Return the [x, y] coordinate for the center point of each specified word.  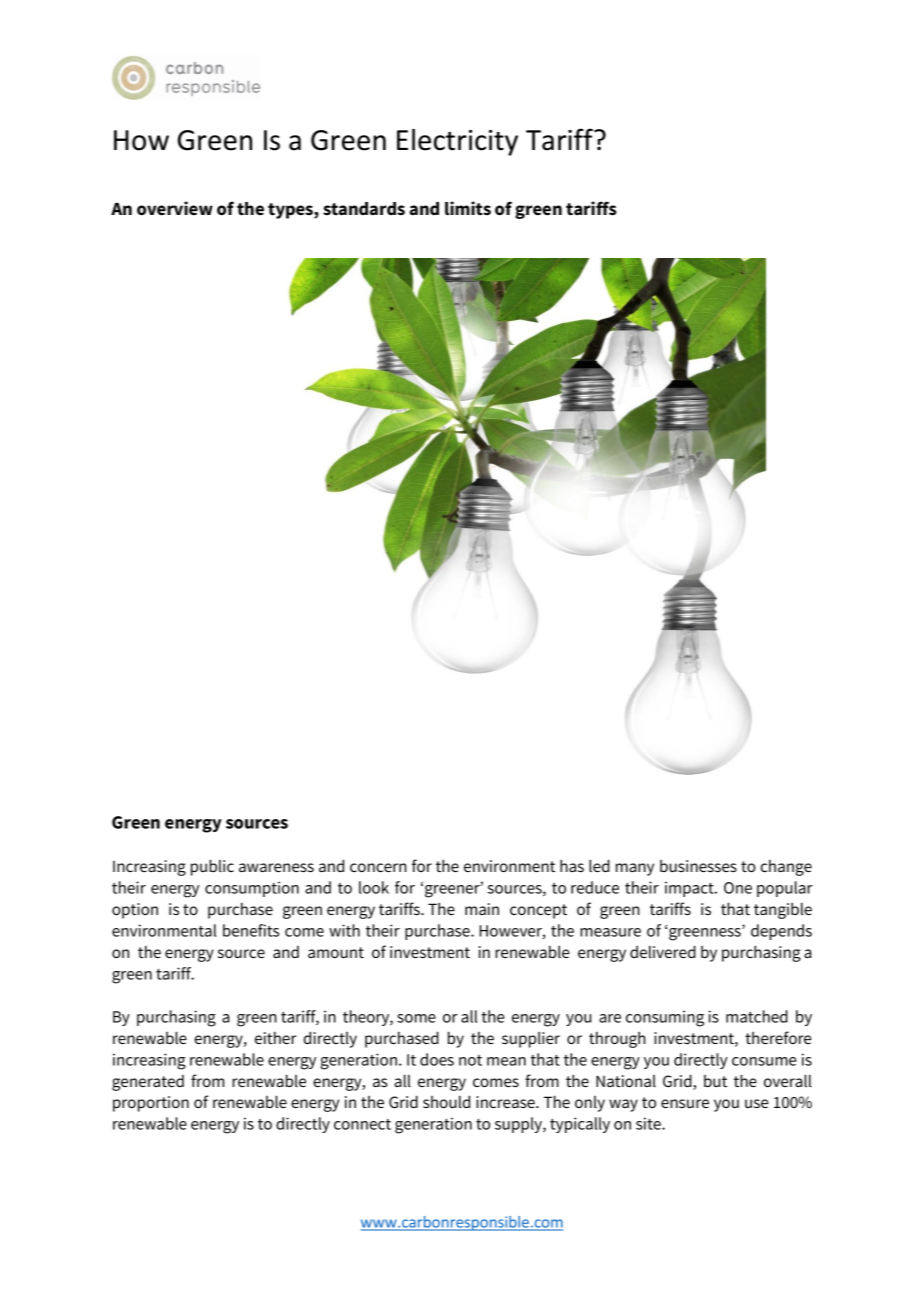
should [446, 1101]
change [786, 868]
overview [175, 208]
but [715, 1081]
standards [364, 209]
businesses [698, 866]
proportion [151, 1104]
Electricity [457, 142]
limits [468, 208]
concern [378, 867]
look [374, 887]
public [212, 867]
